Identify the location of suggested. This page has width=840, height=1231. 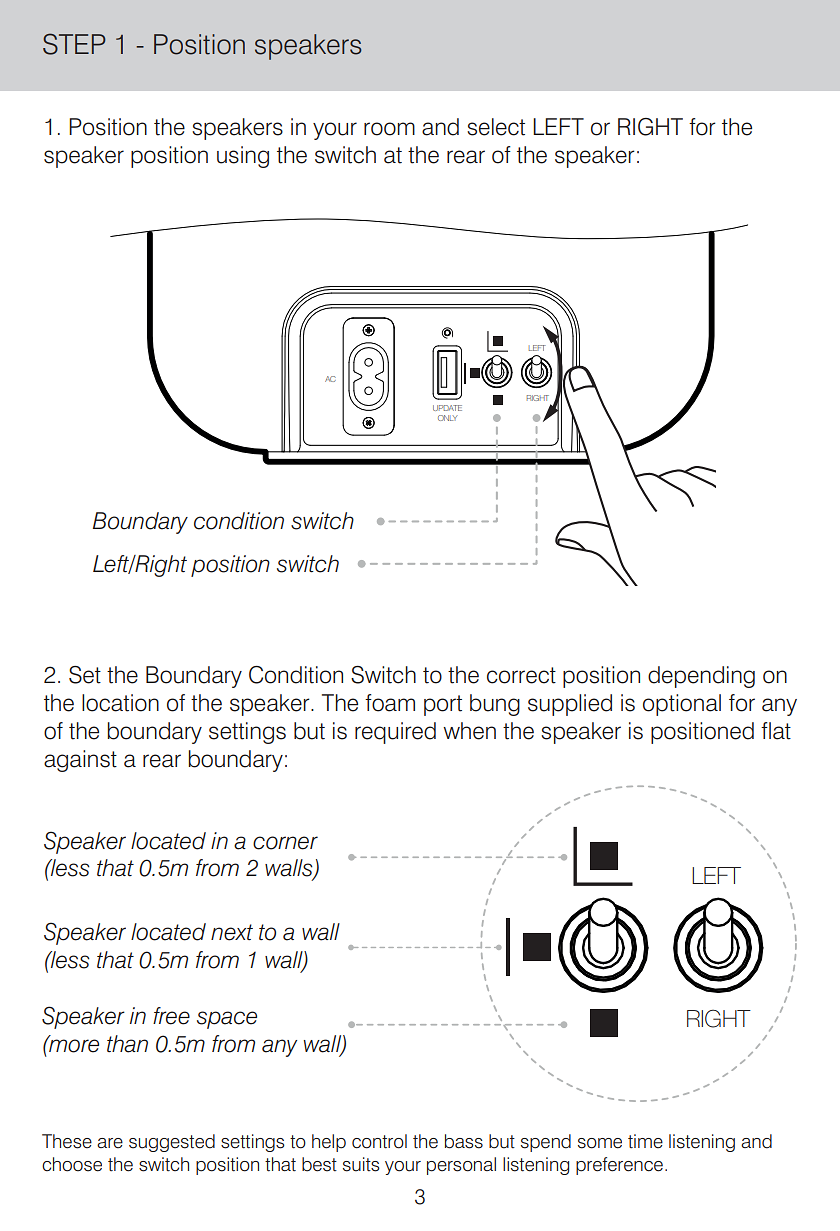
(172, 1143).
